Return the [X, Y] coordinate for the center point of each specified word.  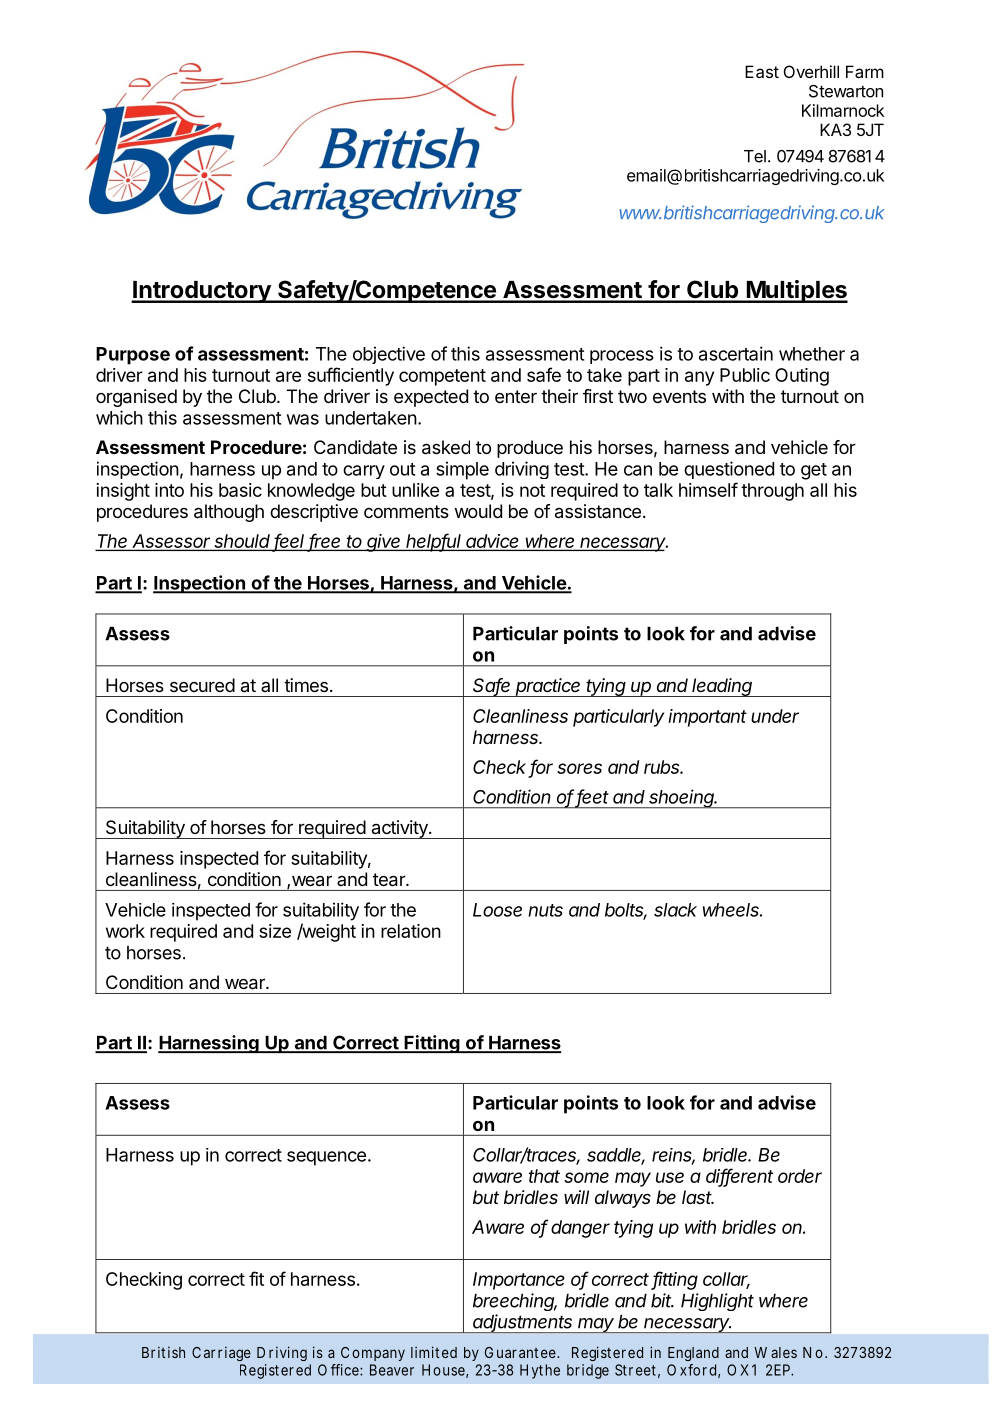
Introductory [202, 292]
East [762, 71]
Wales [775, 1352]
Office [338, 1370]
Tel [755, 156]
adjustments [523, 1323]
